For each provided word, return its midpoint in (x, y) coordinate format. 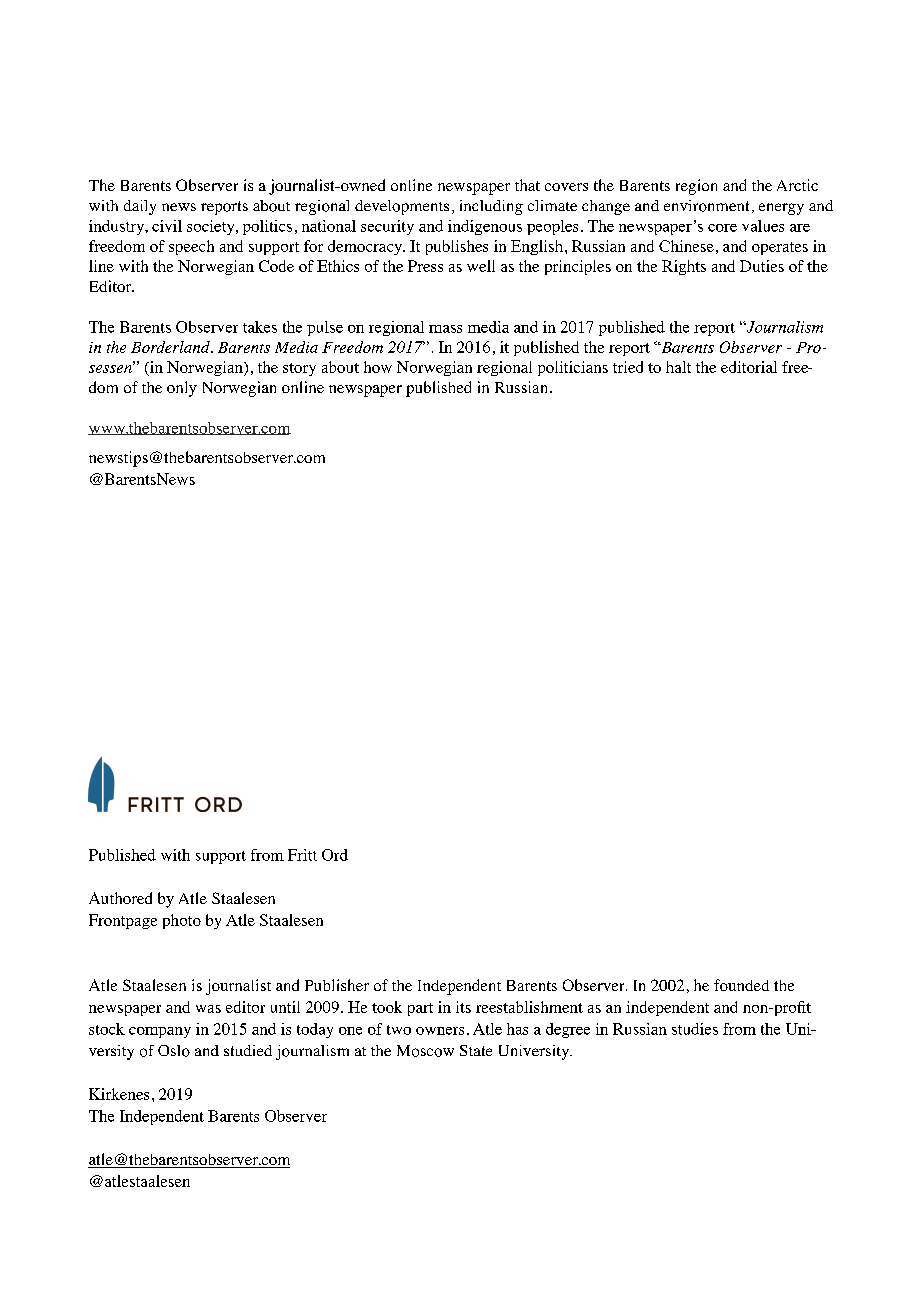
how (378, 367)
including (491, 207)
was (208, 1009)
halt (678, 367)
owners (440, 1031)
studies (695, 1029)
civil (167, 226)
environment (706, 206)
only (182, 389)
